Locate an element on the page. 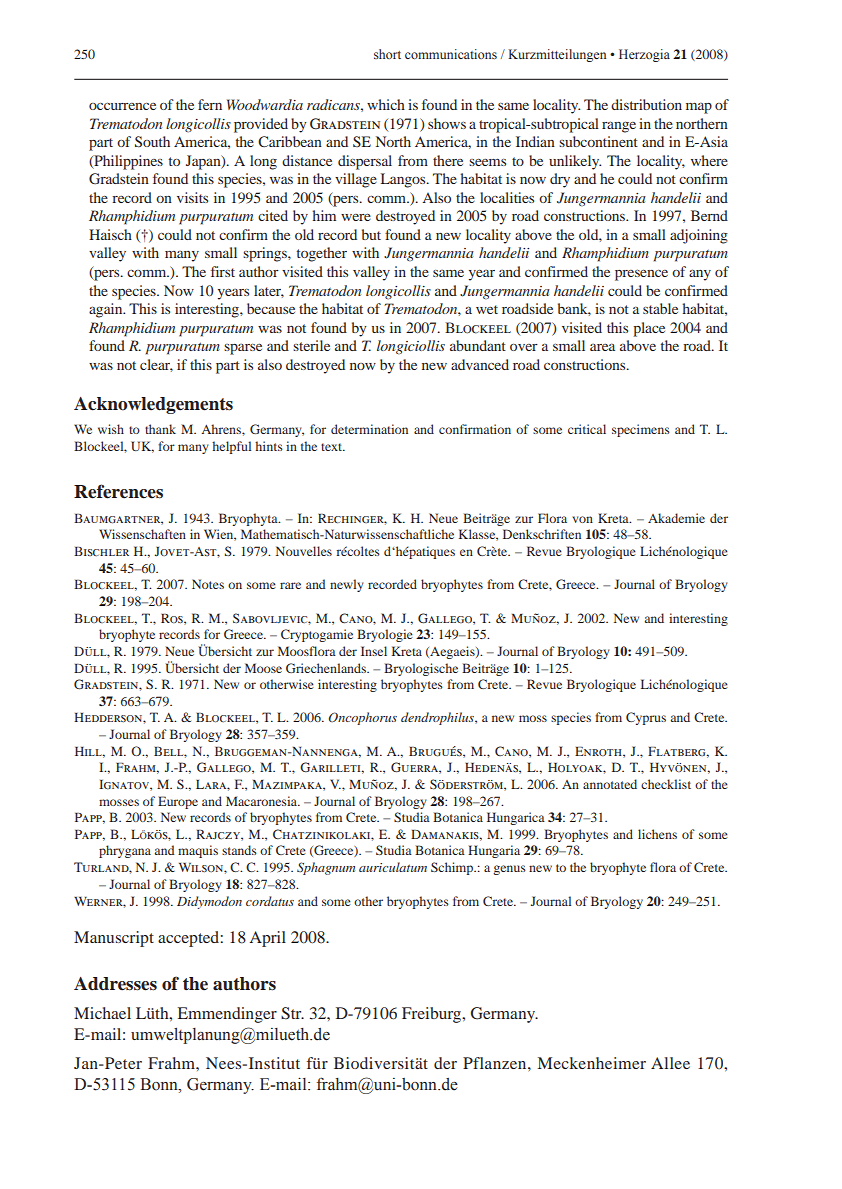 This page has height=1189, width=842. von is located at coordinates (582, 519).
